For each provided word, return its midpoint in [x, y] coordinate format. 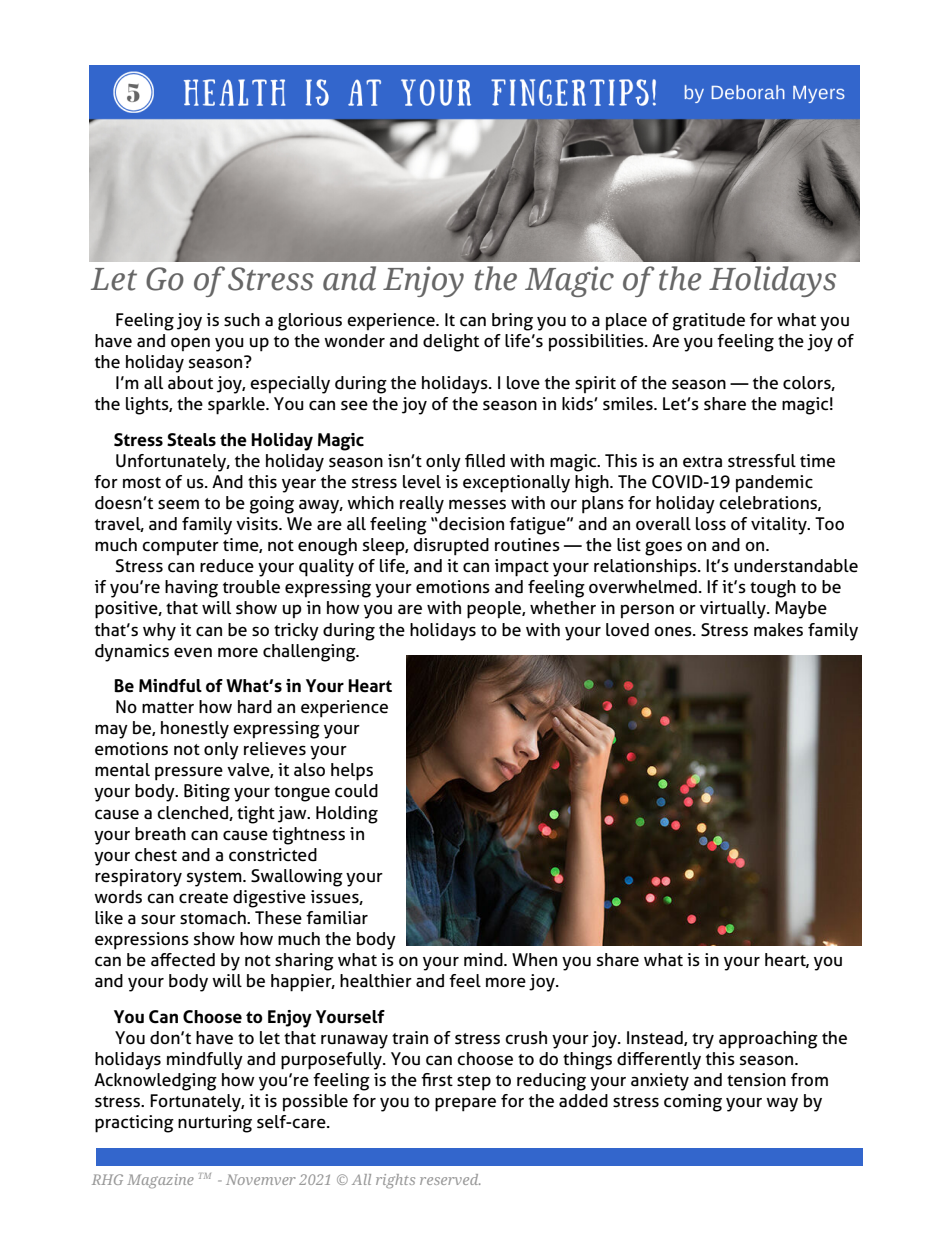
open [190, 344]
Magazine [160, 1181]
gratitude [709, 322]
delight [451, 343]
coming [693, 1103]
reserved [450, 1179]
